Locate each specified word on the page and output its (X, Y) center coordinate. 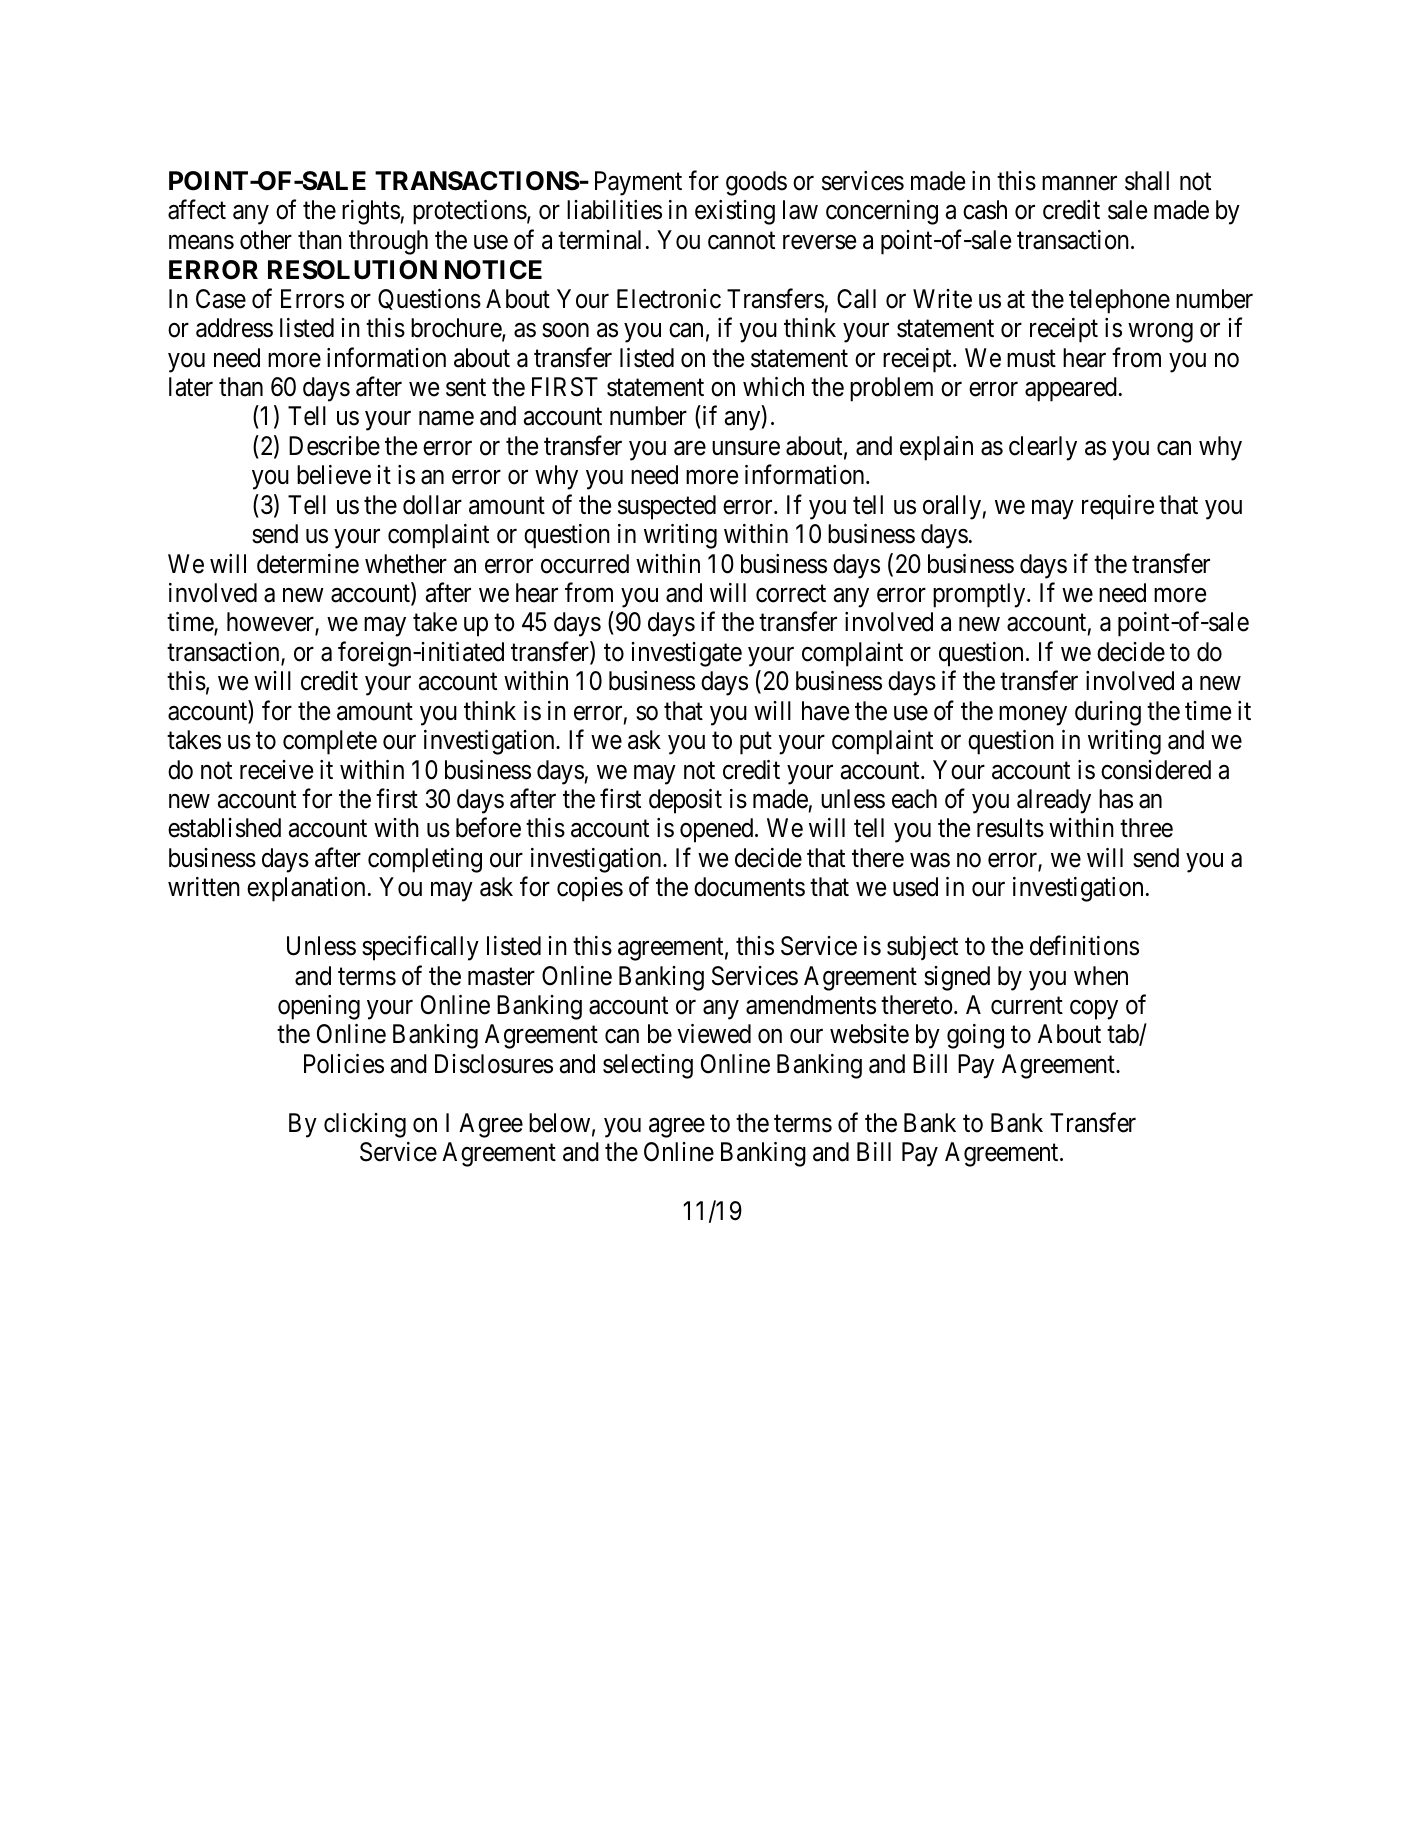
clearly (1043, 448)
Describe (334, 446)
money (1033, 716)
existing (735, 212)
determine (308, 564)
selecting (648, 1066)
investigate (686, 654)
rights (371, 212)
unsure (746, 448)
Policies (344, 1064)
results (1010, 828)
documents (749, 887)
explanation (306, 889)
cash (985, 210)
